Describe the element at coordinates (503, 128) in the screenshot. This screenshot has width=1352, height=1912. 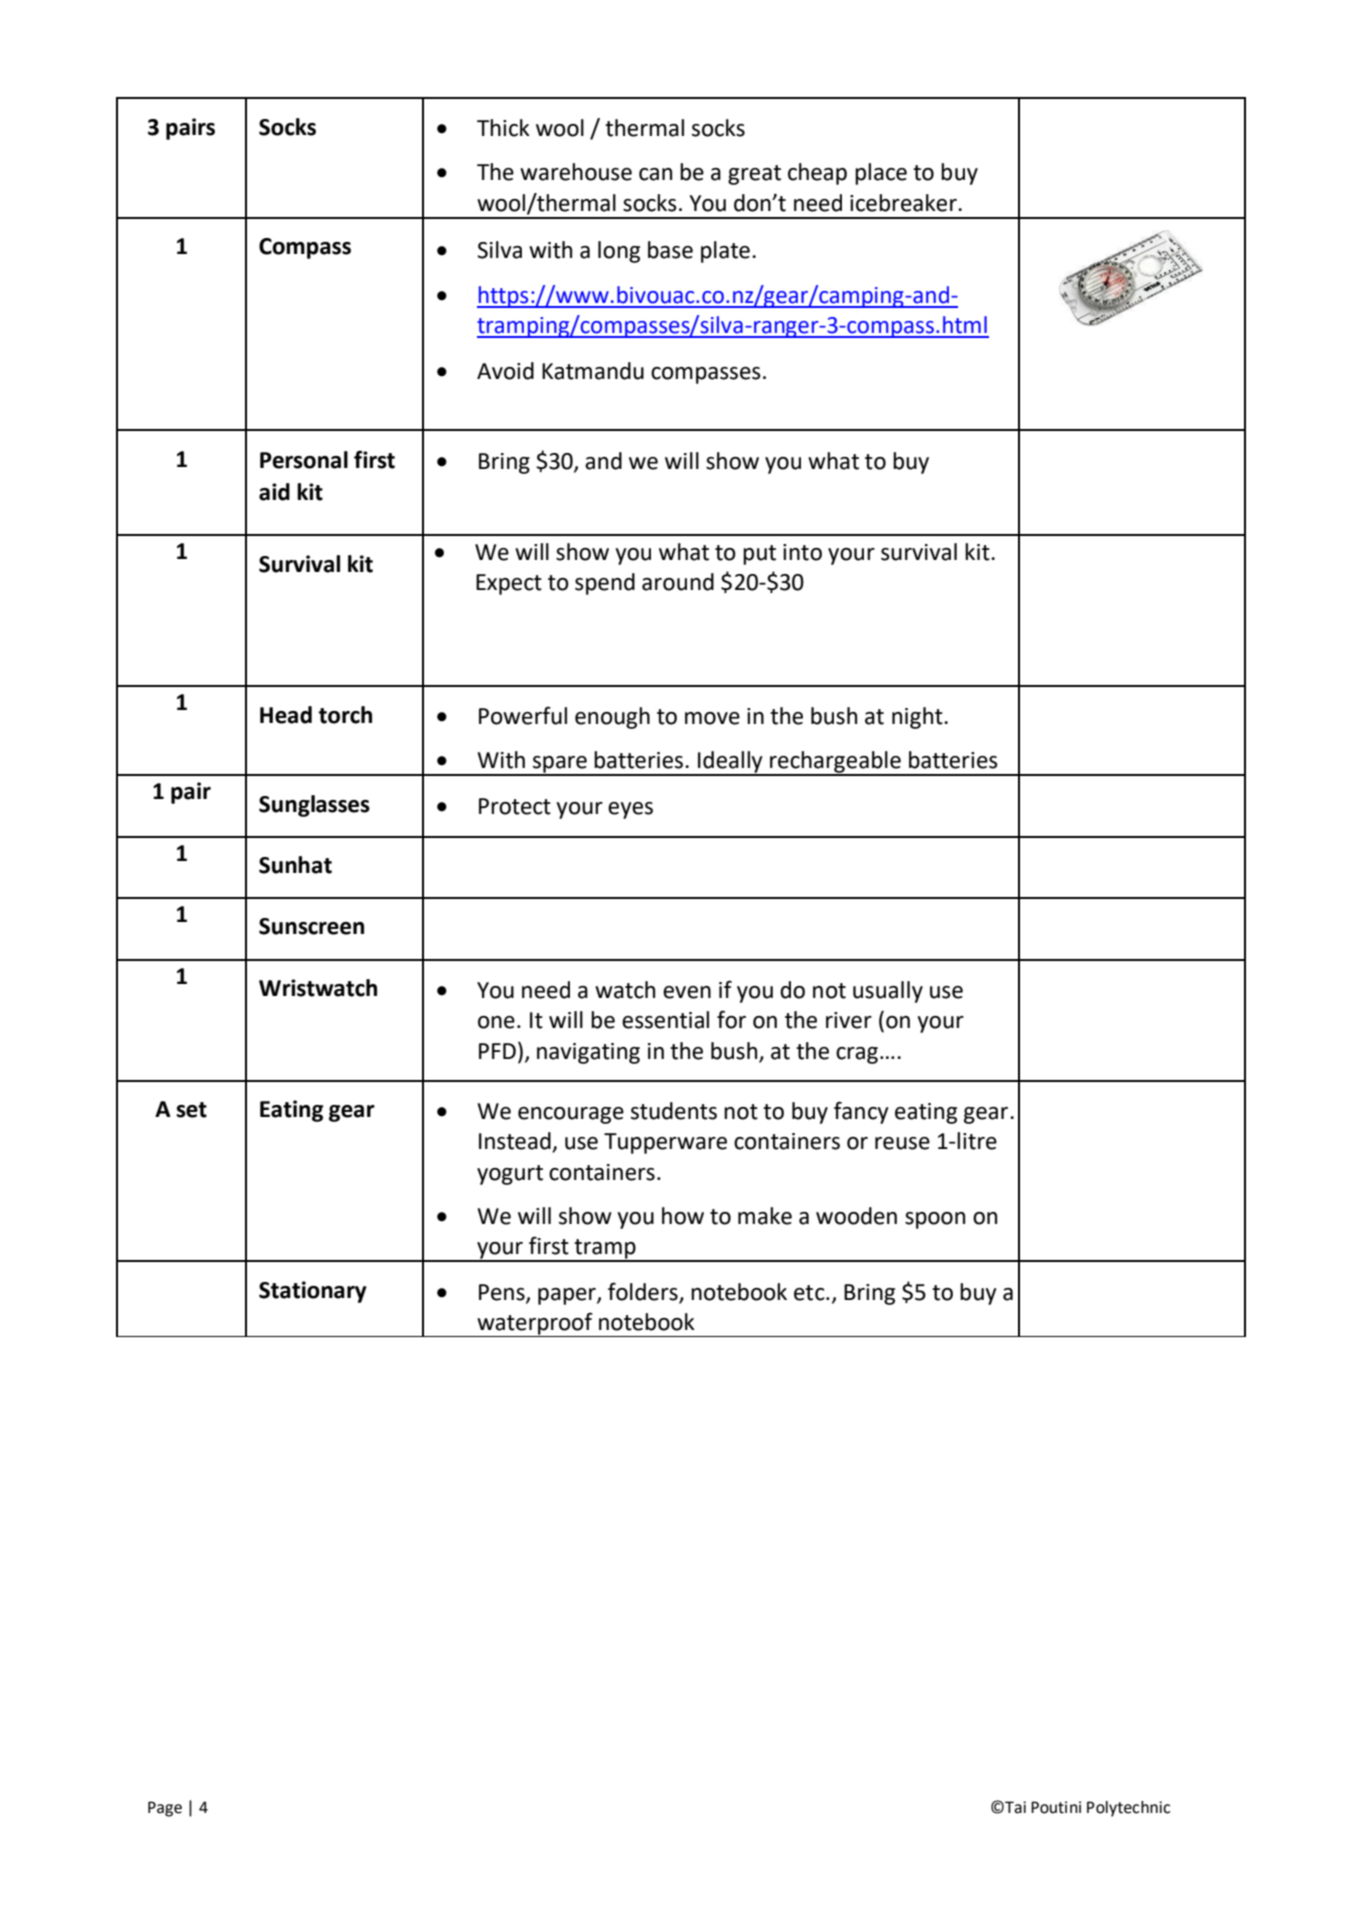
I see `Thick` at that location.
